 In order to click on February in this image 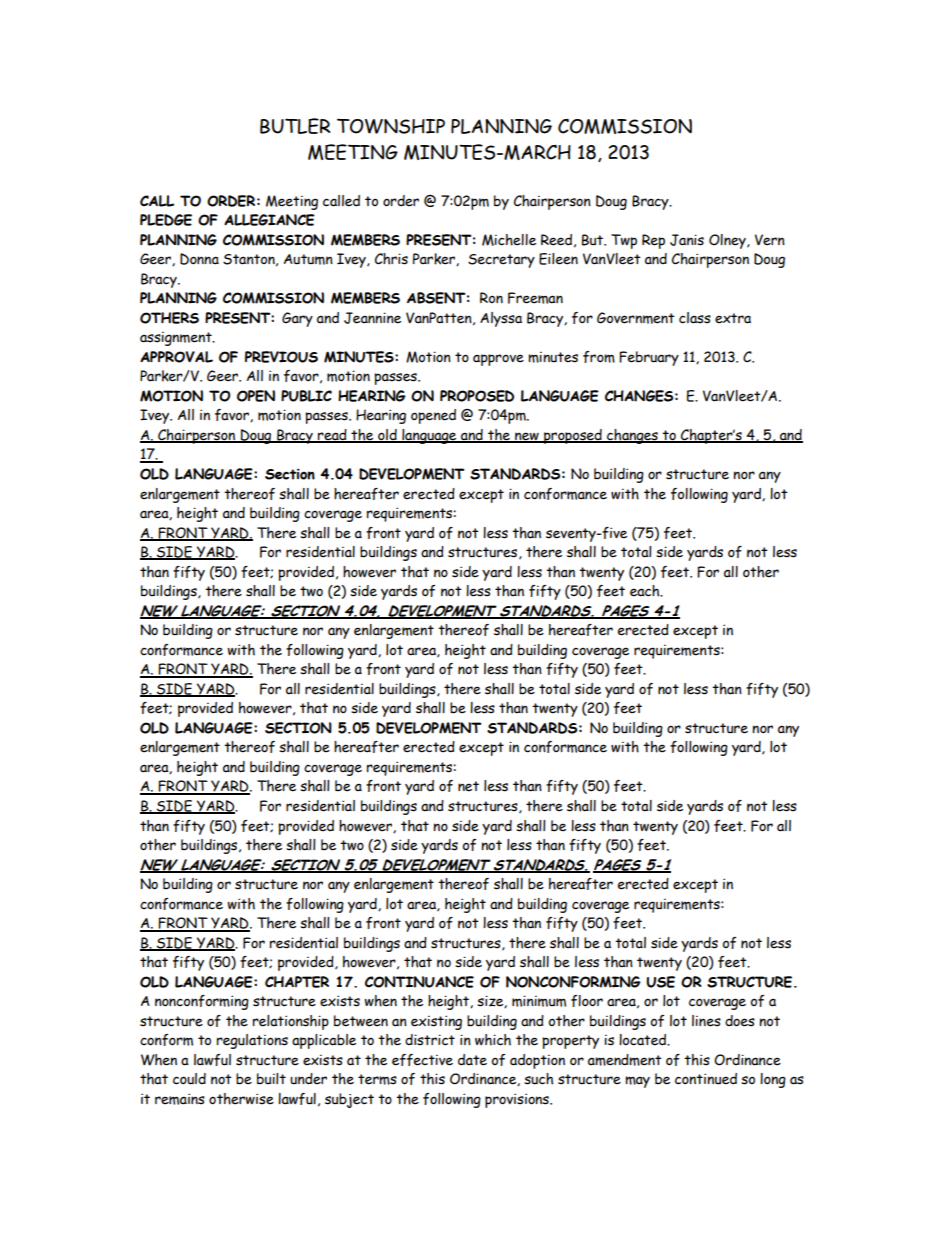, I will do `click(649, 358)`.
